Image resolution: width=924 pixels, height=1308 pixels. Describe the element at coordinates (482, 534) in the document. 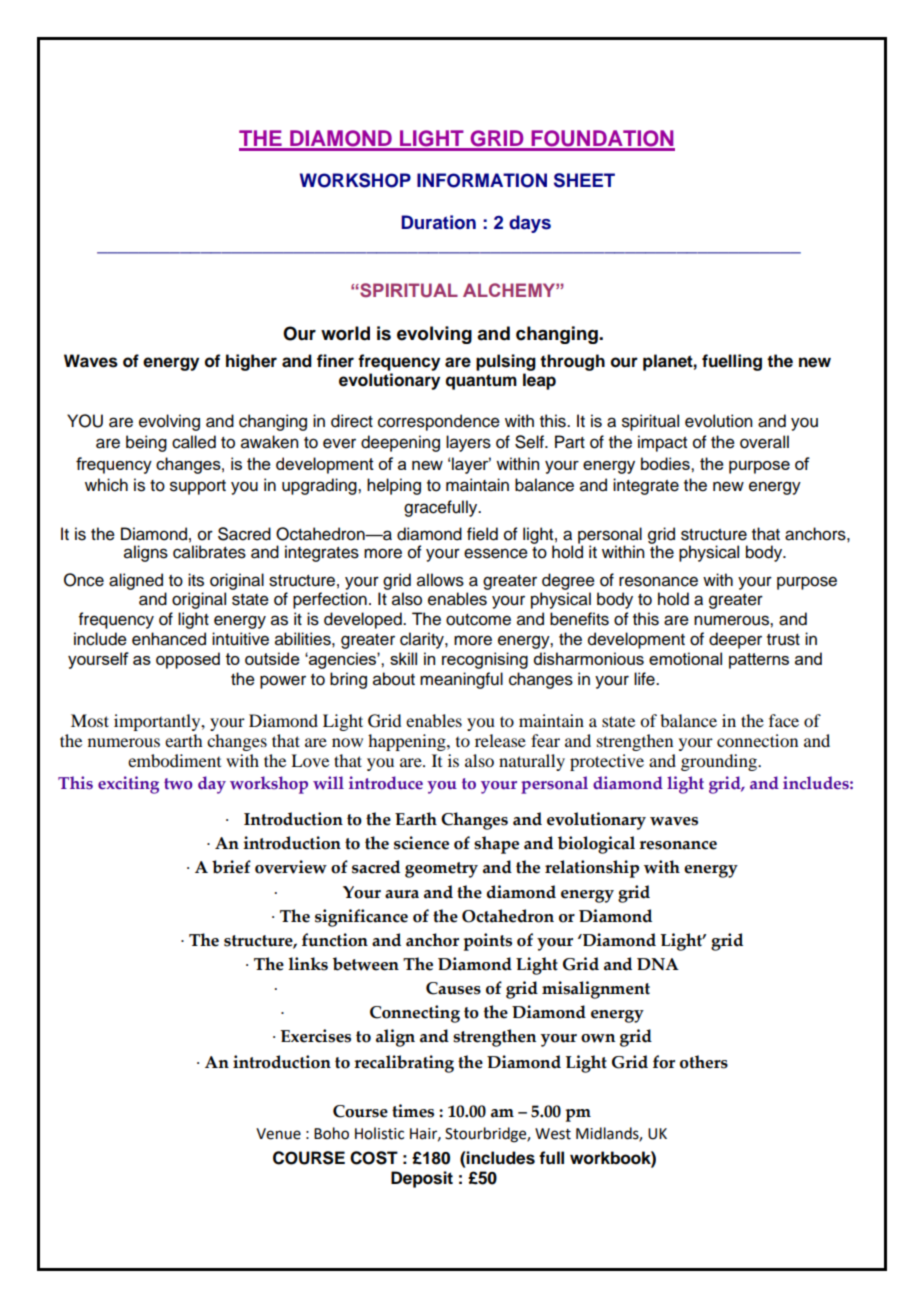

I see `field` at that location.
